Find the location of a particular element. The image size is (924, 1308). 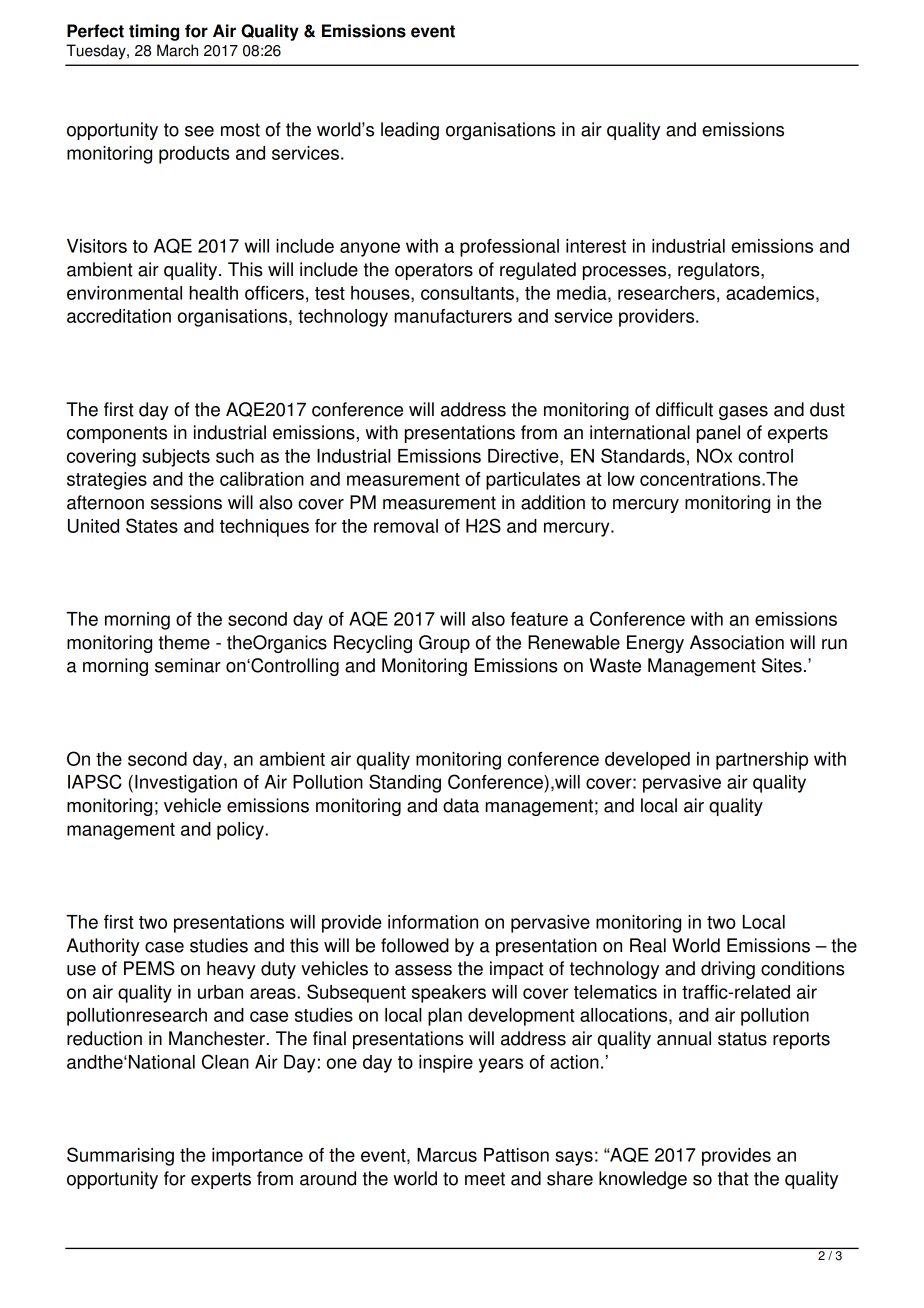

Summarising is located at coordinates (120, 1156).
